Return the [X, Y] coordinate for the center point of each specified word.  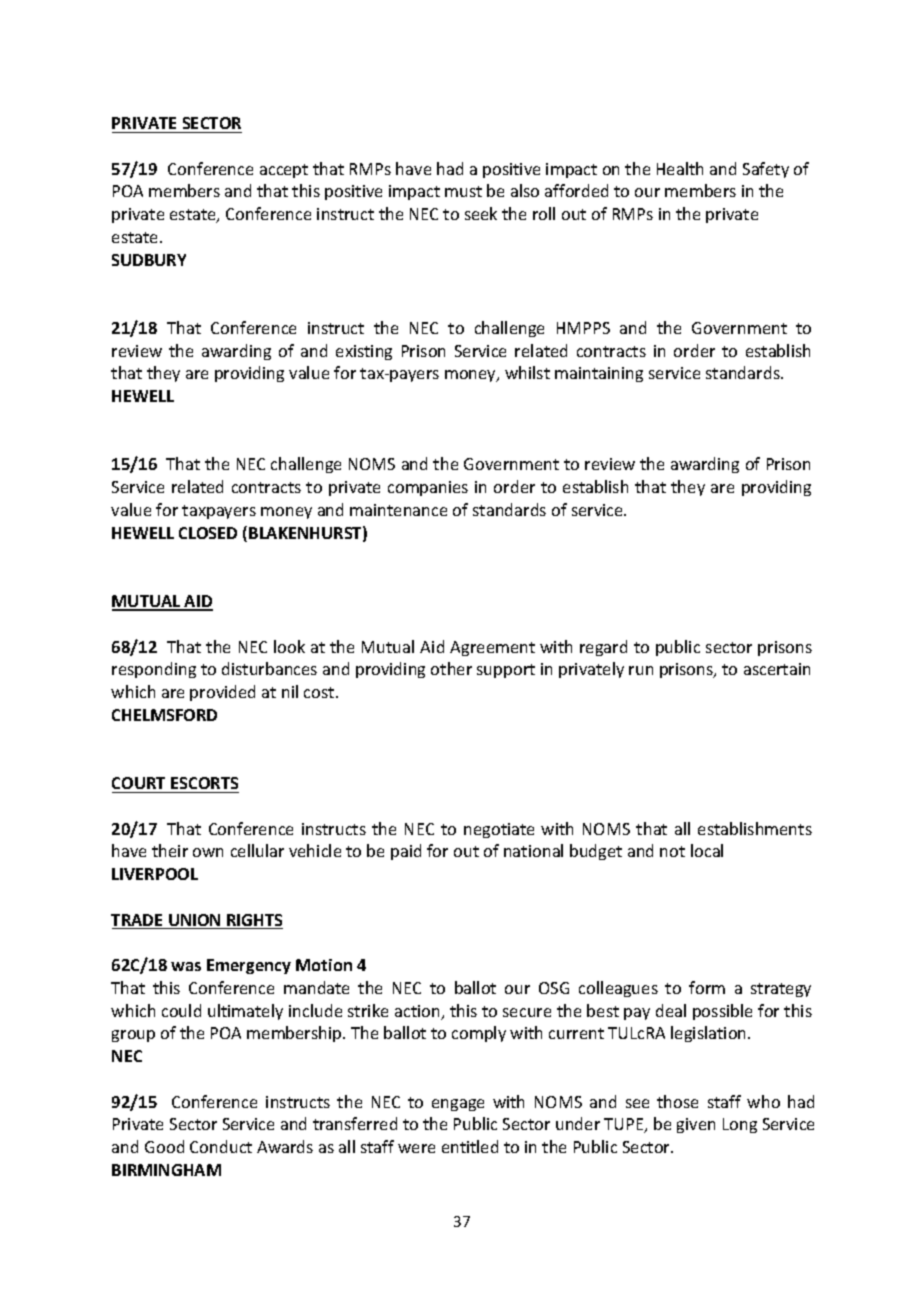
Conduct [221, 1146]
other [451, 668]
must [463, 191]
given [696, 1125]
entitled [470, 1146]
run [641, 670]
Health [680, 168]
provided [222, 693]
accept [284, 171]
